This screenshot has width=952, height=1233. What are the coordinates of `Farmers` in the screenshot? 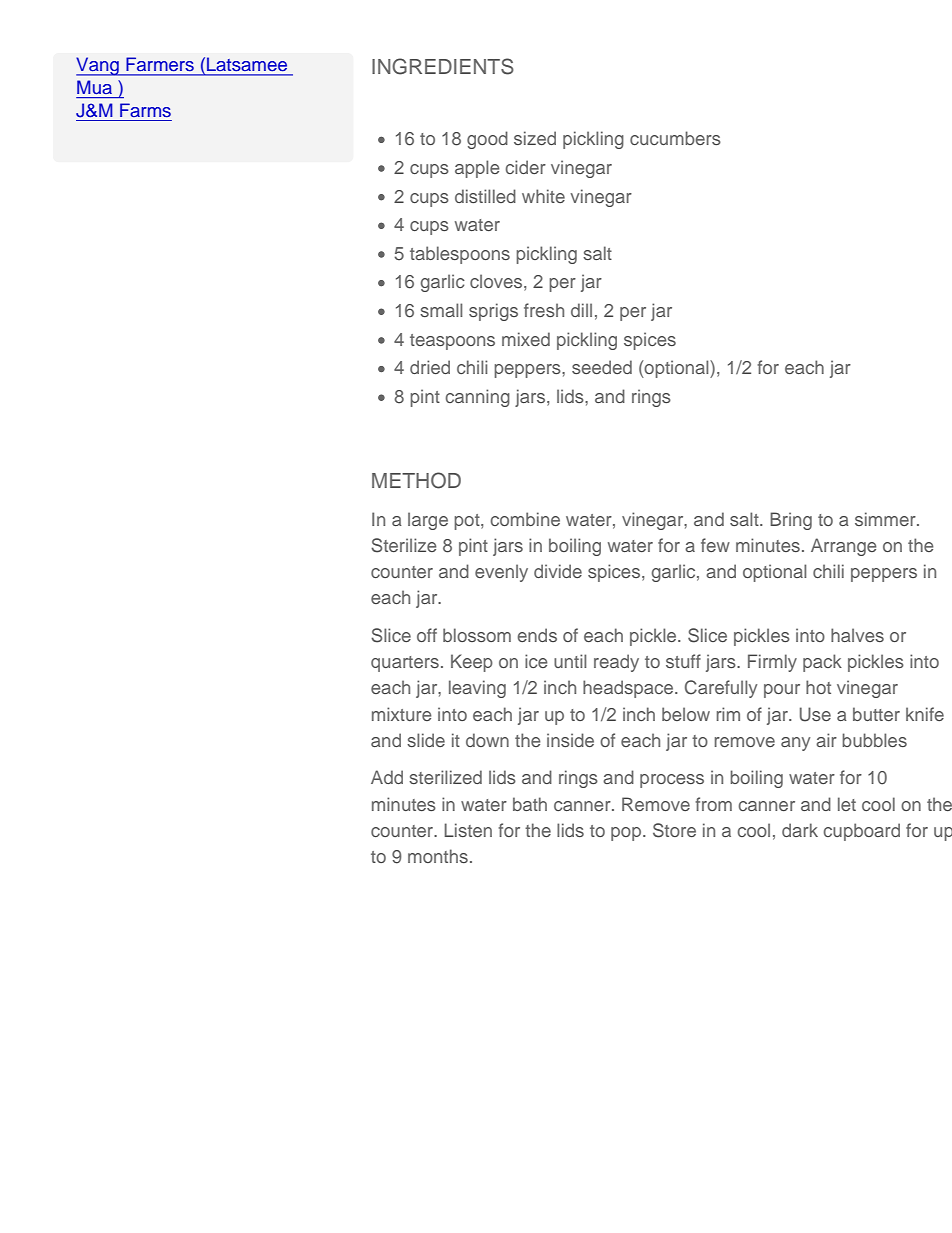 It's located at (160, 64).
